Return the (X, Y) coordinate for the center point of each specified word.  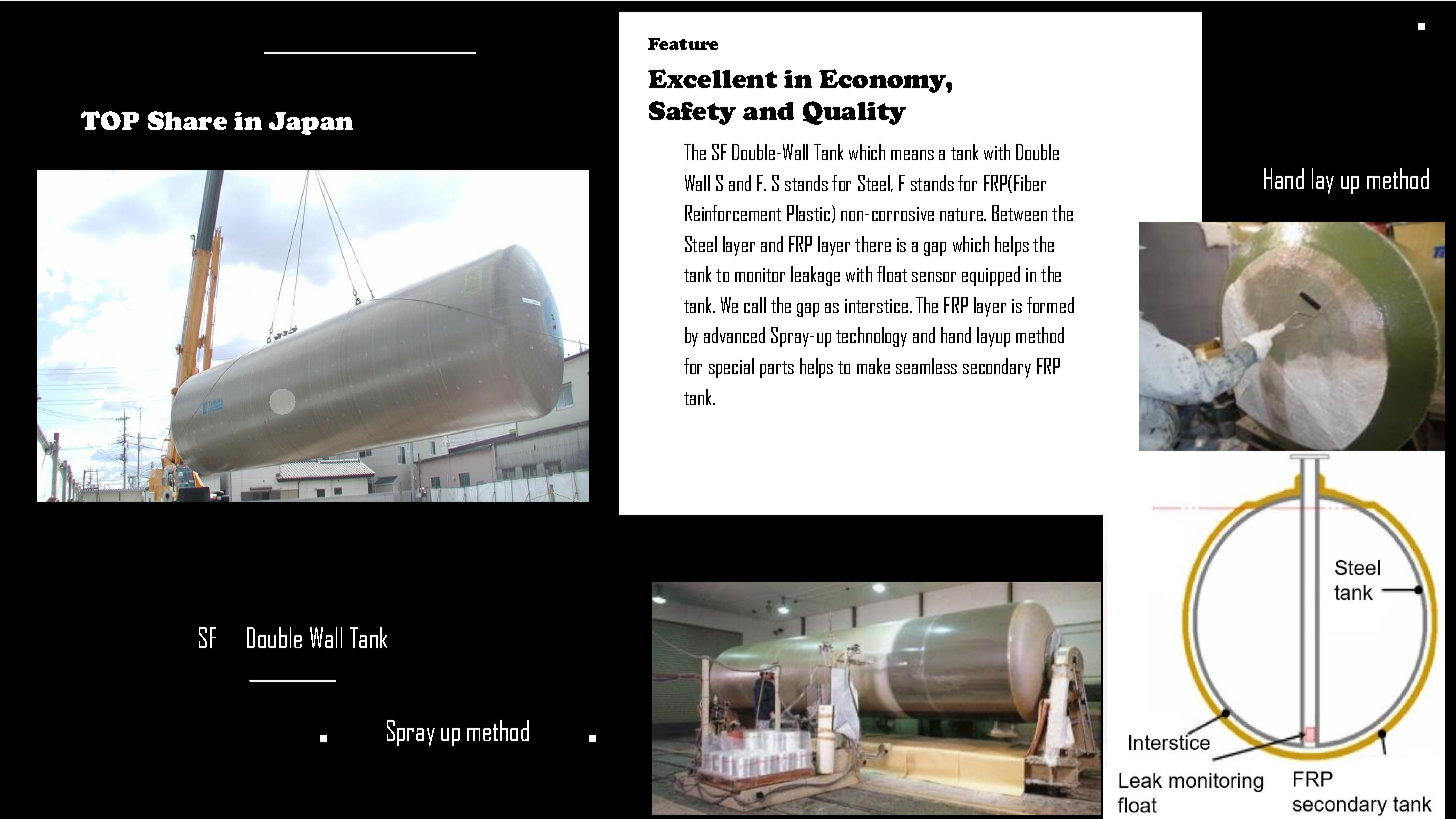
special (731, 368)
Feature (683, 44)
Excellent (712, 78)
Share (187, 120)
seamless (926, 366)
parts (777, 369)
